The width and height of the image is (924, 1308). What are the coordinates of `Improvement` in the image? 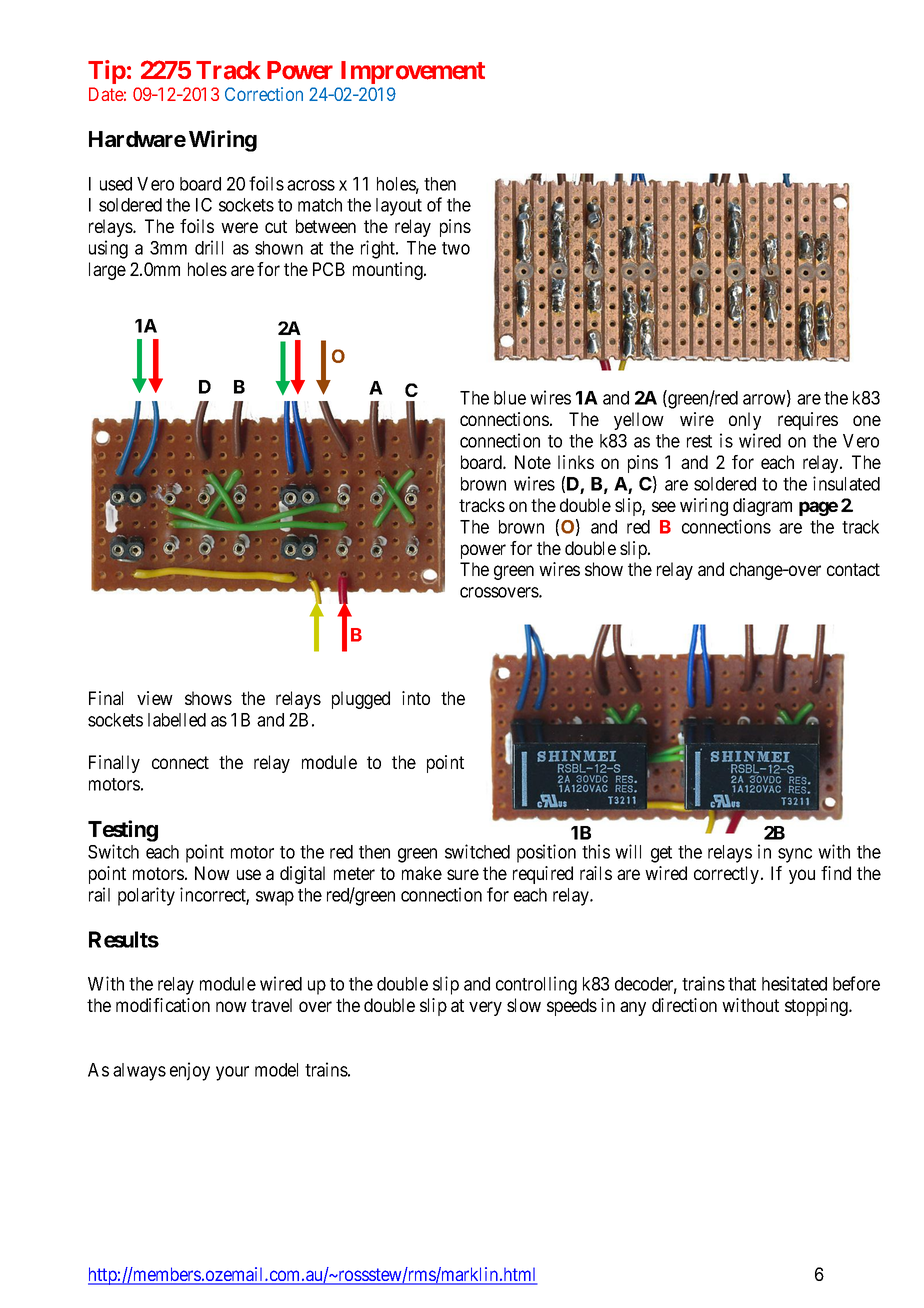 It's located at (413, 72).
